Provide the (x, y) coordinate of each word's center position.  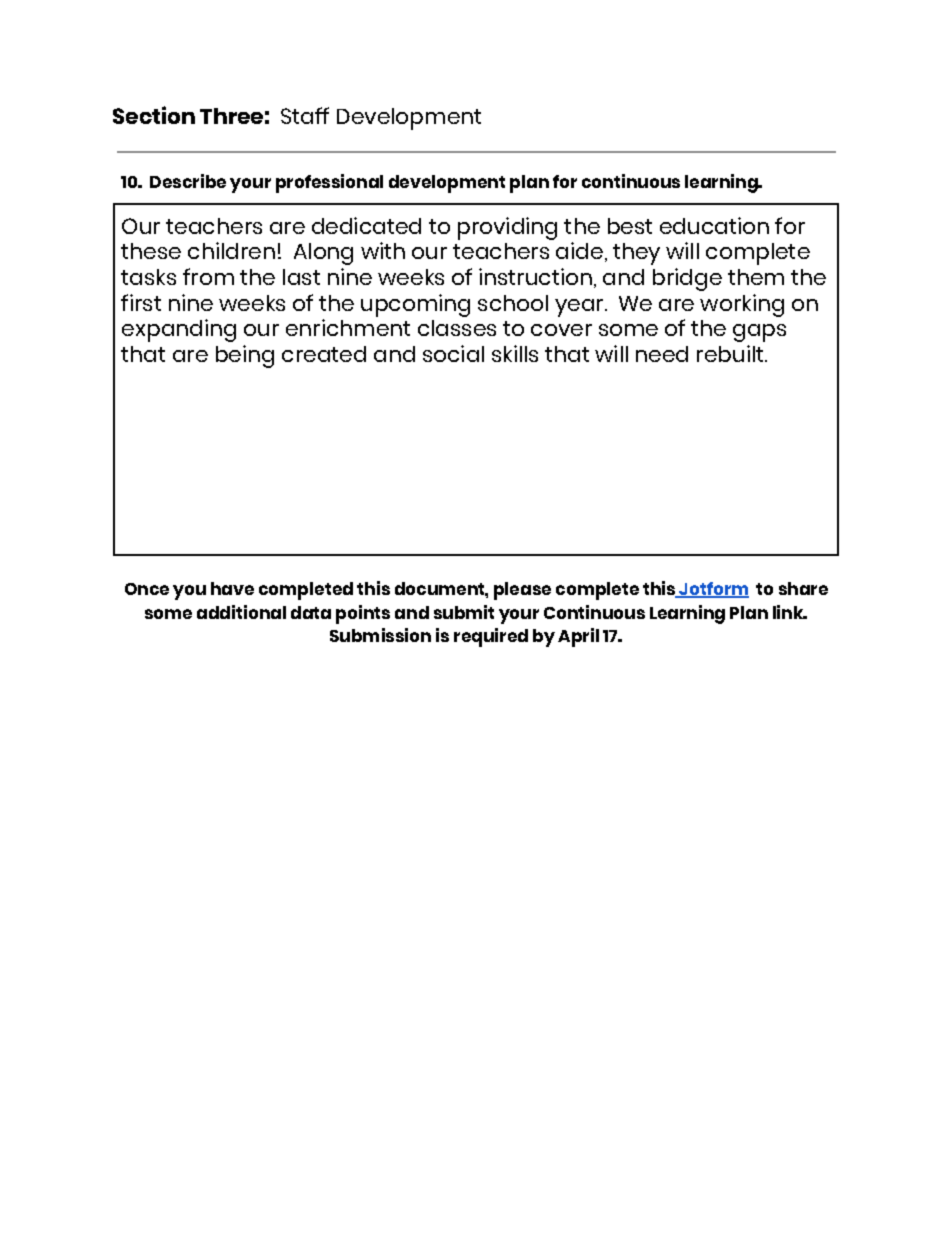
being (245, 356)
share (803, 588)
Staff (305, 115)
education (714, 225)
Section (154, 115)
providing (507, 228)
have (232, 588)
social (453, 353)
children (231, 250)
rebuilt (731, 353)
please (522, 591)
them (756, 277)
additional (241, 612)
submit (464, 612)
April (578, 637)
